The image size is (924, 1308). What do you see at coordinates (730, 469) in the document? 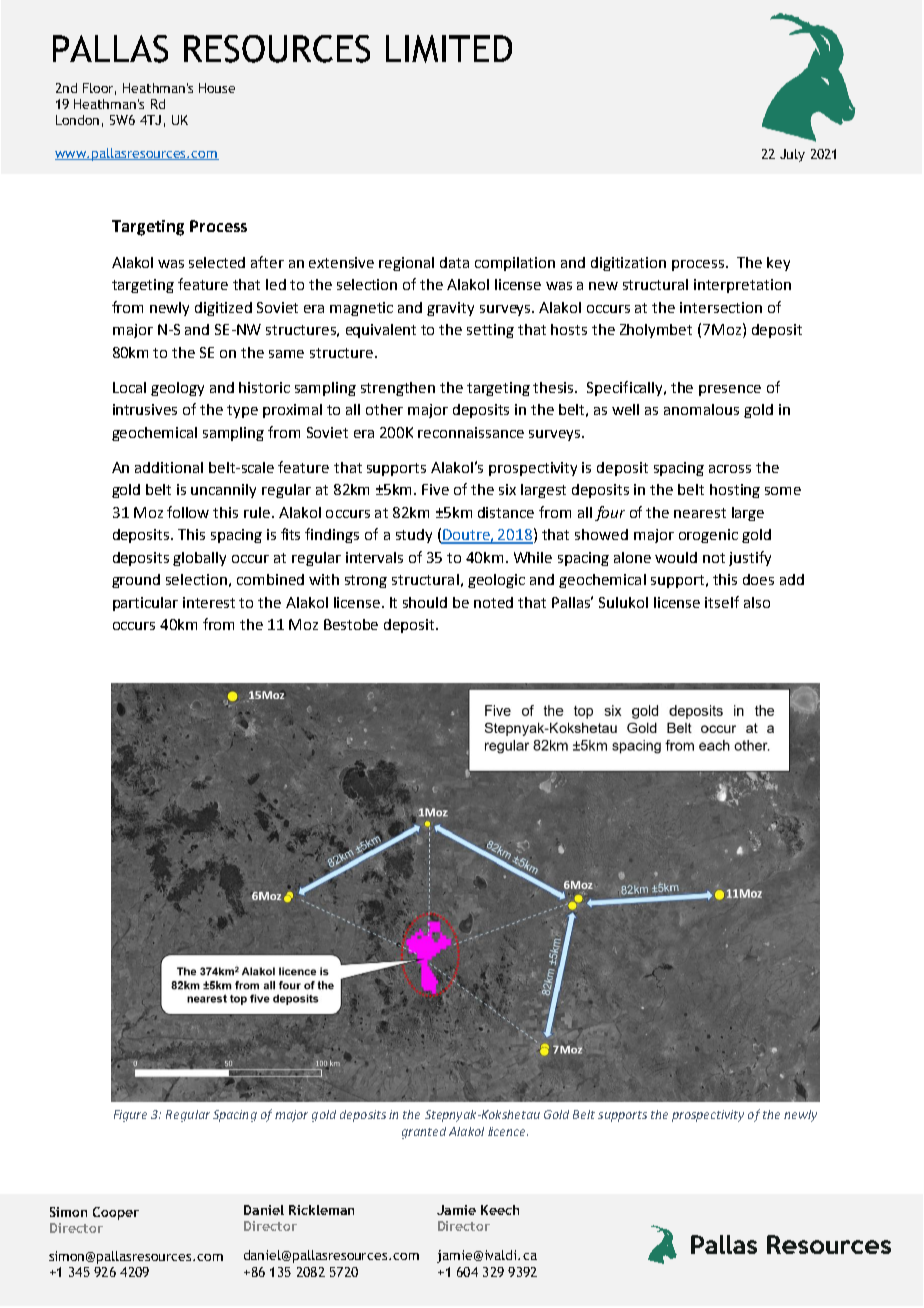
I see `across` at bounding box center [730, 469].
